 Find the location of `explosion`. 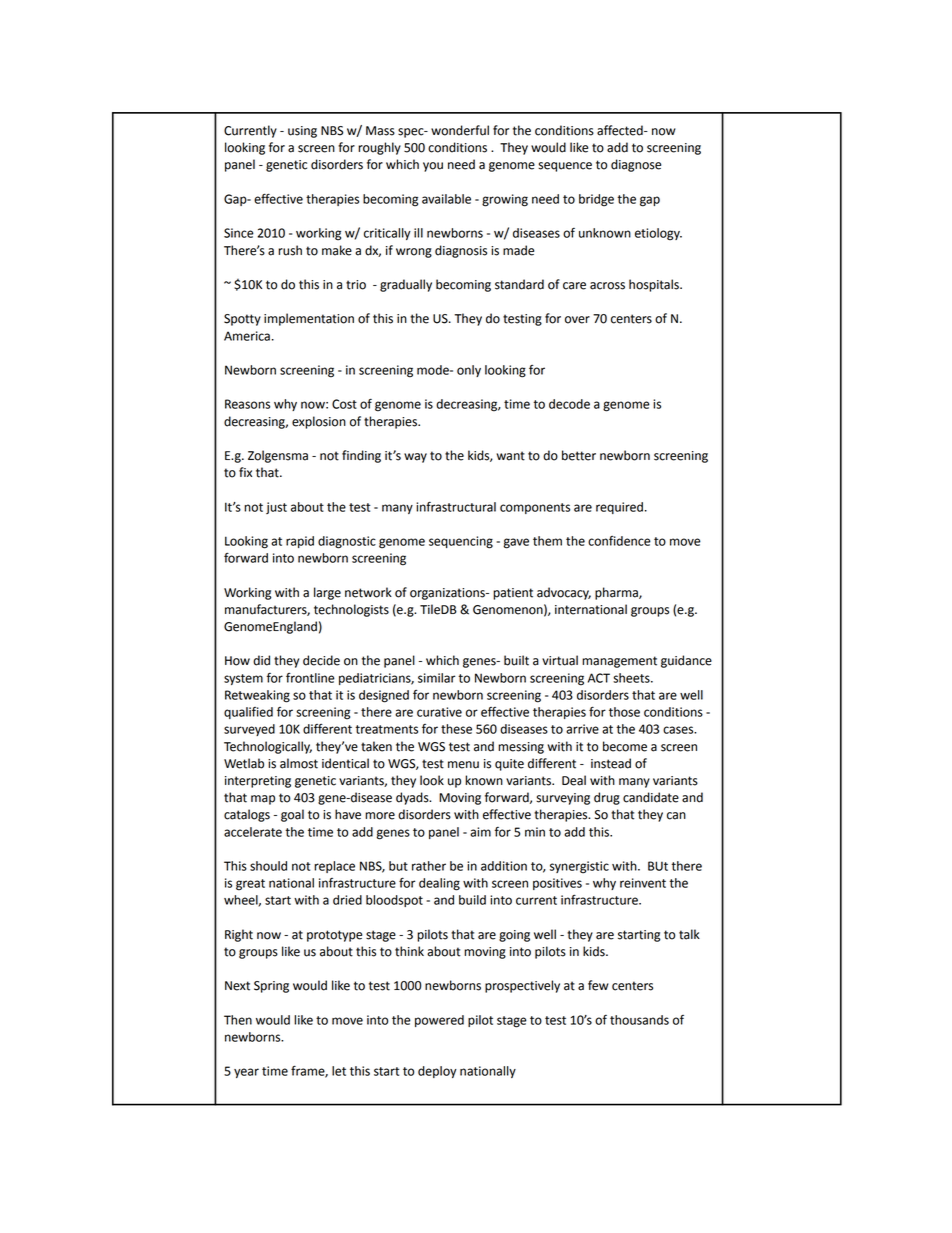

explosion is located at coordinates (319, 422).
